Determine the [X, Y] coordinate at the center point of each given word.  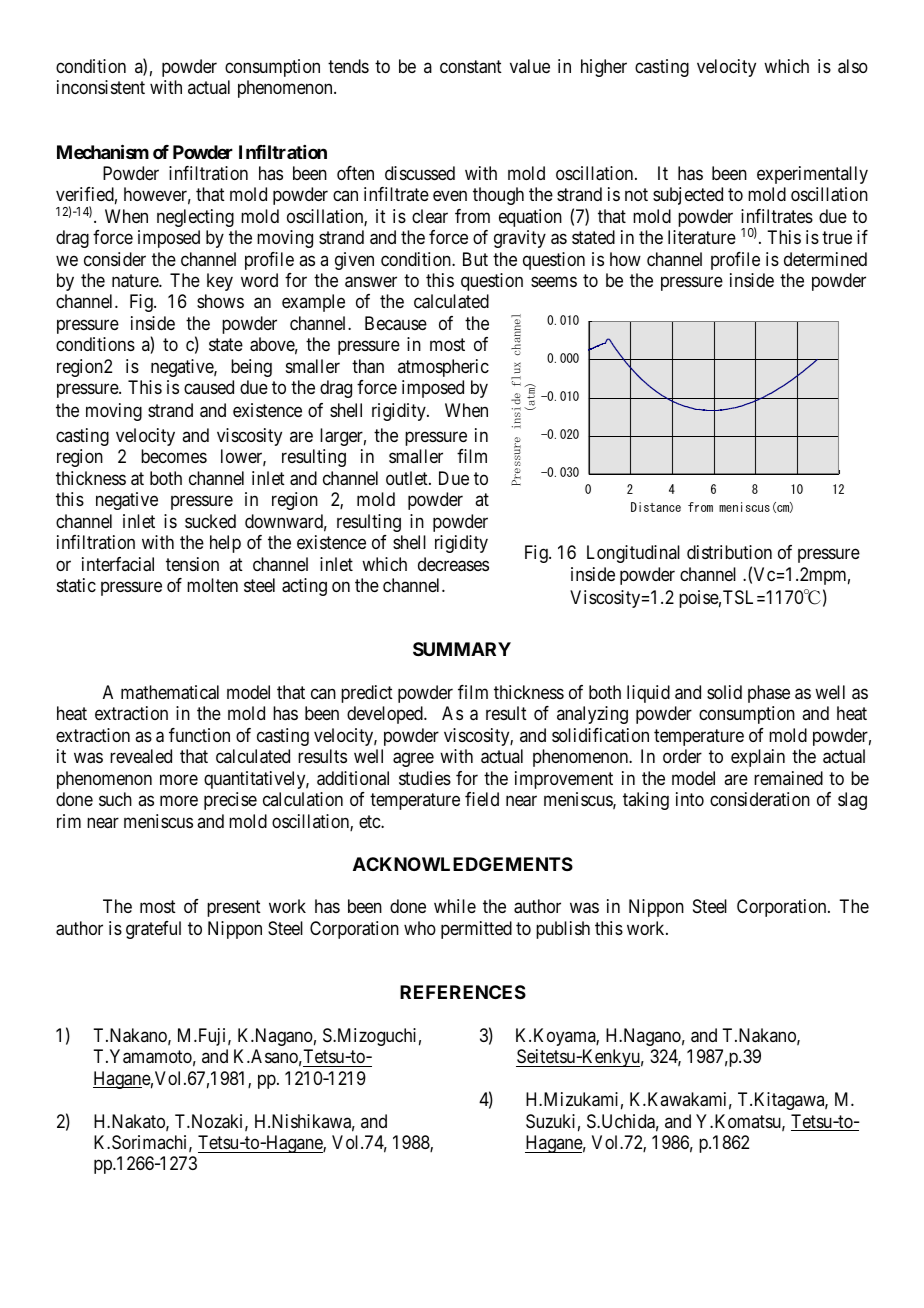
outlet [408, 478]
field [482, 799]
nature [136, 281]
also [853, 66]
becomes [174, 456]
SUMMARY [462, 649]
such [115, 799]
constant [471, 67]
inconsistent [101, 87]
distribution [729, 552]
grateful [153, 930]
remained [788, 778]
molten [212, 585]
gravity [520, 239]
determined [825, 259]
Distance [656, 507]
